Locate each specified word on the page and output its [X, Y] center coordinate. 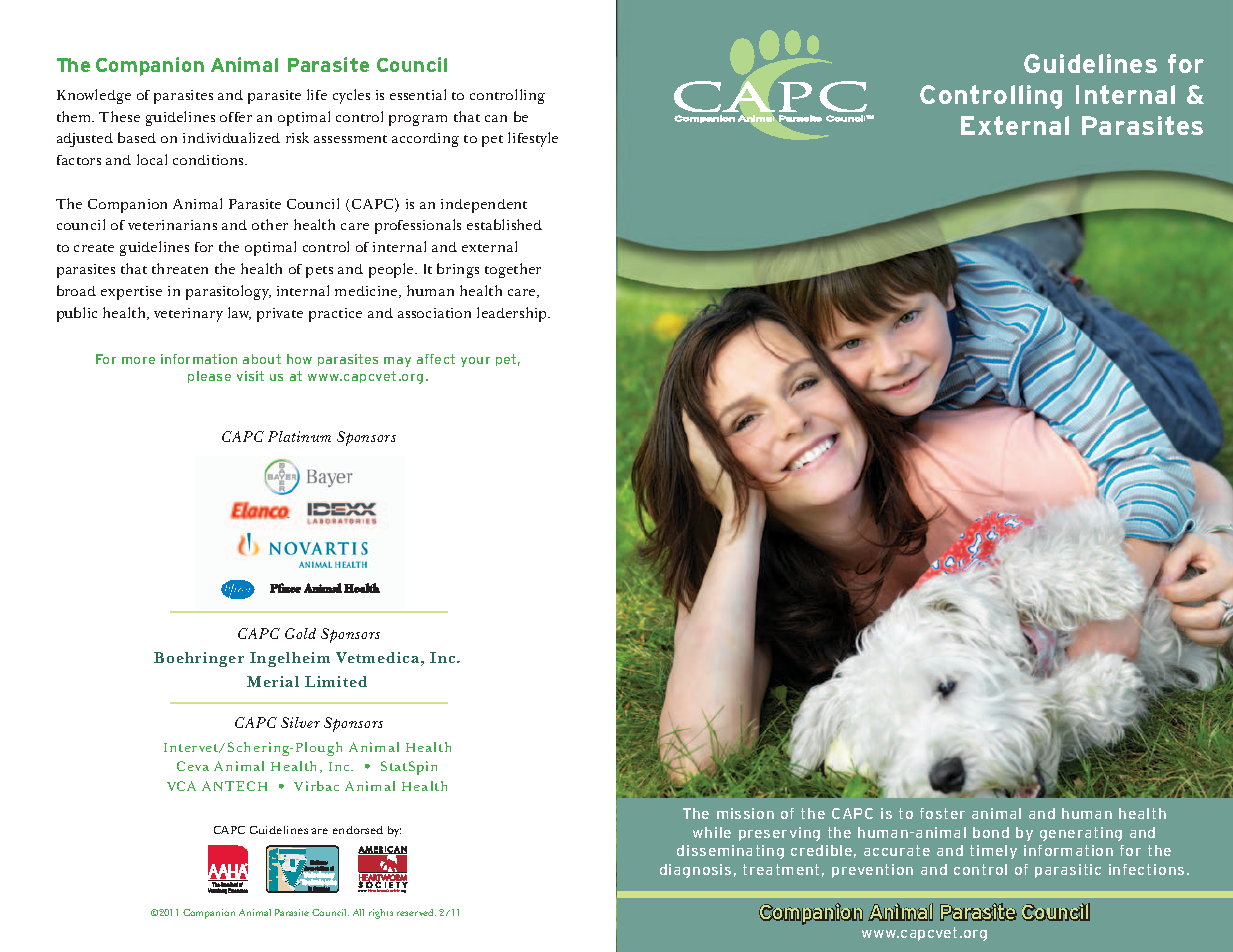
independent [484, 206]
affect [436, 359]
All [358, 912]
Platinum [299, 436]
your [475, 362]
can [496, 118]
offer [236, 117]
